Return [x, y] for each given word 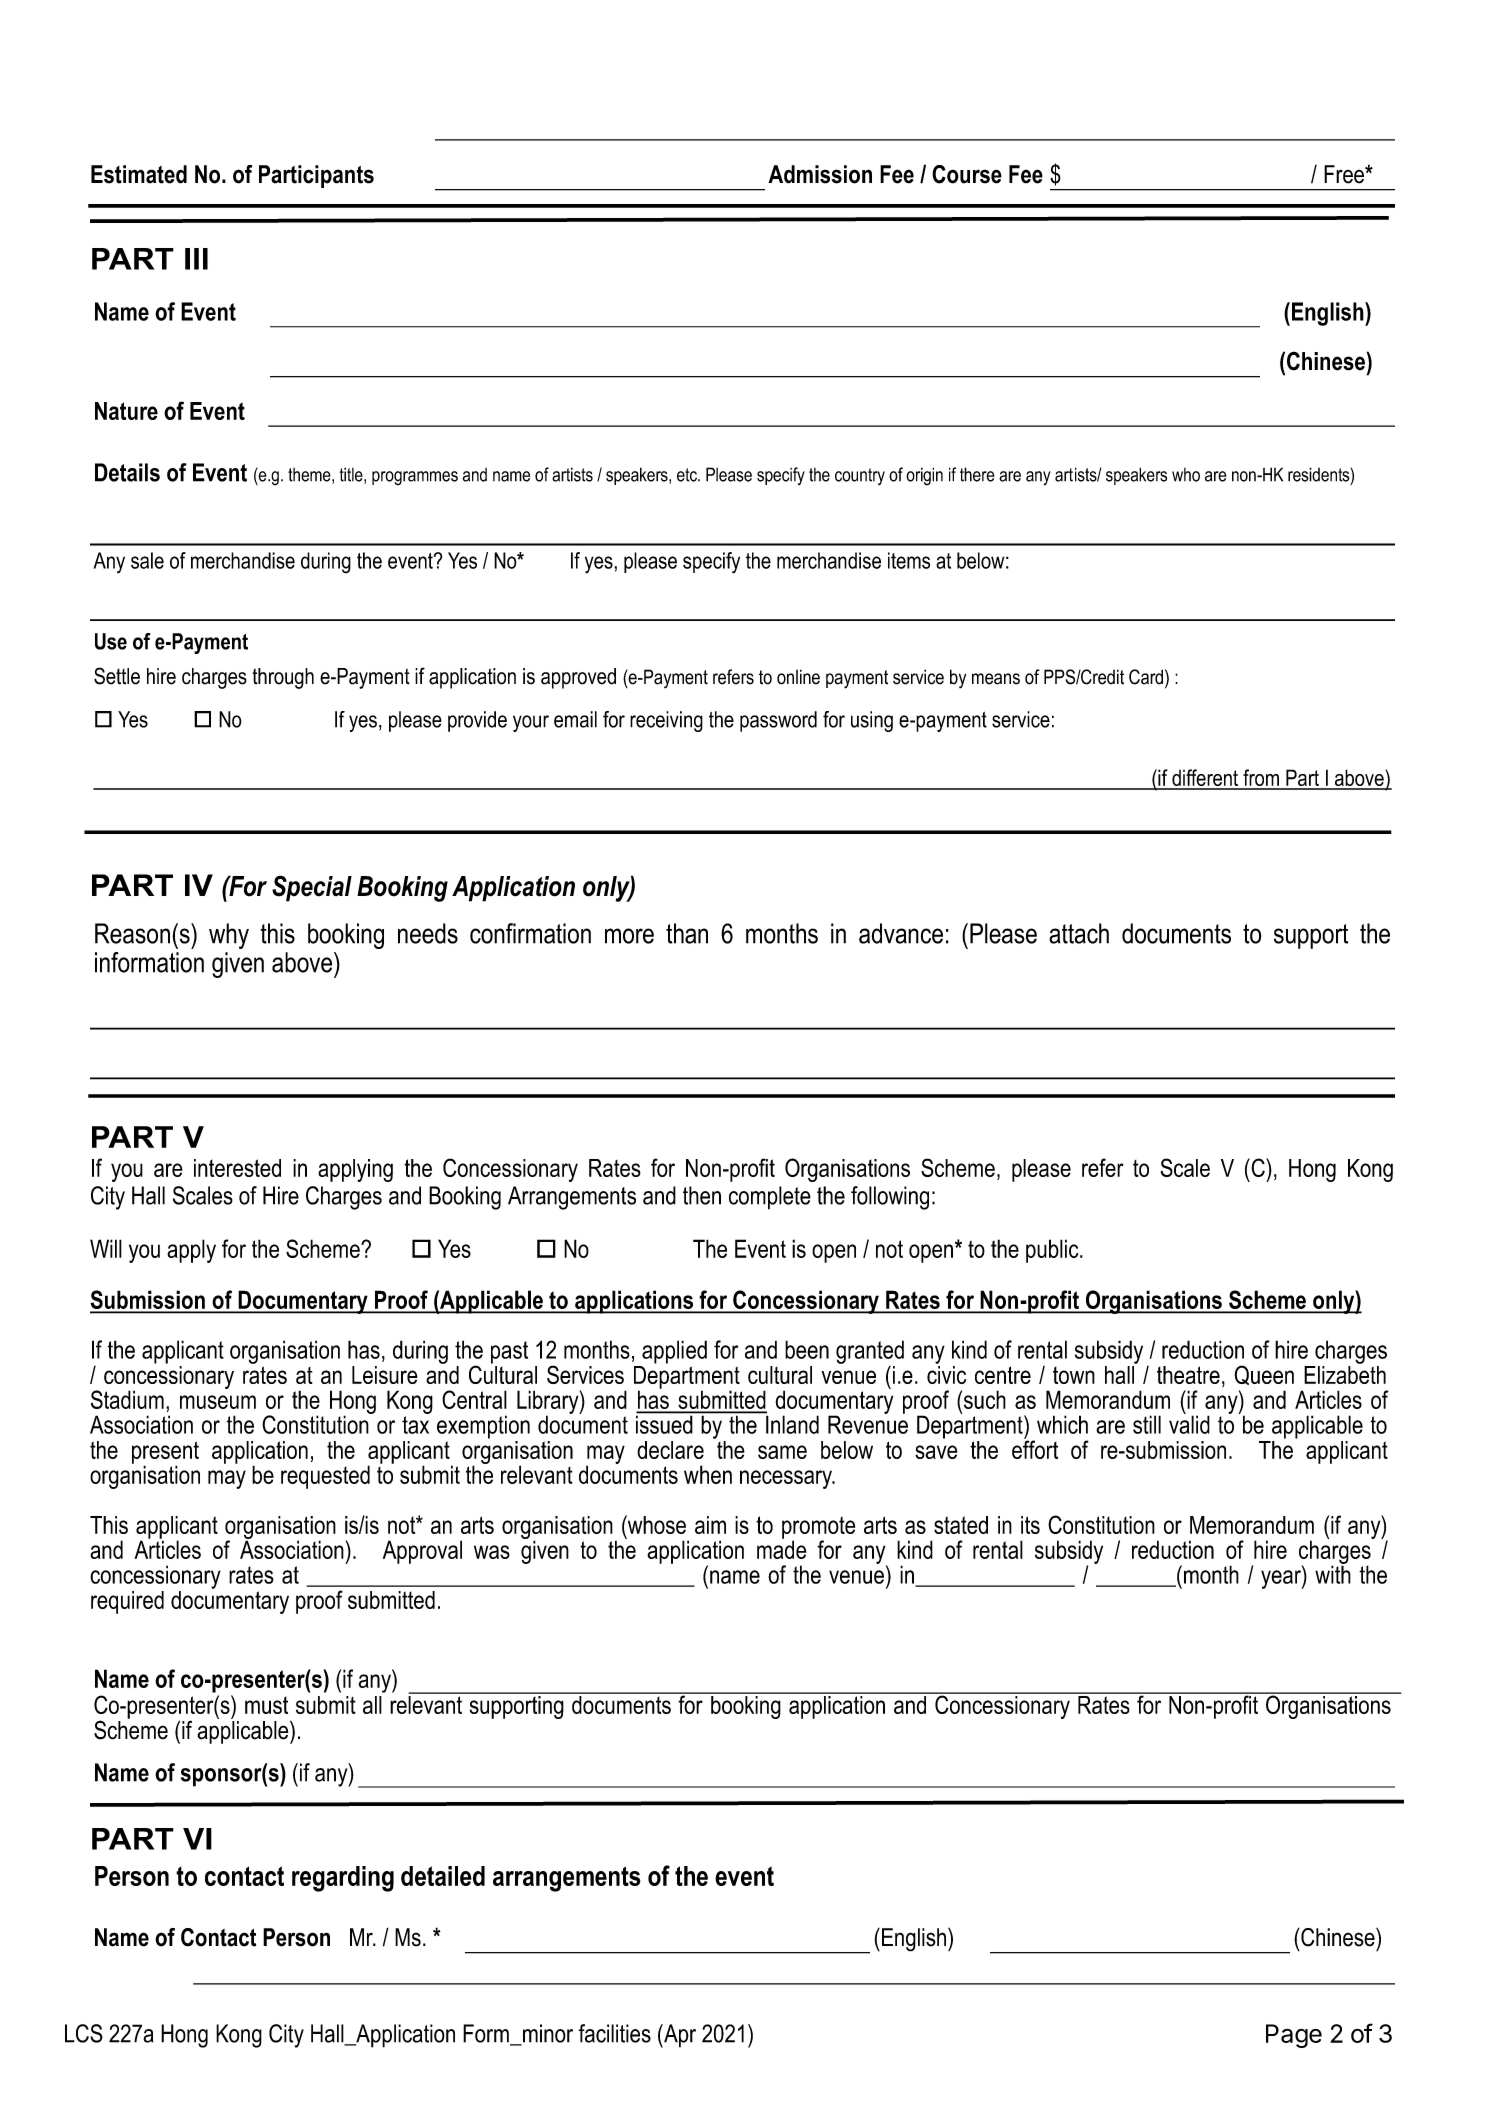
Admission [820, 174]
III [196, 259]
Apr [679, 2036]
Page [1294, 2036]
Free [1345, 174]
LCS [84, 2033]
